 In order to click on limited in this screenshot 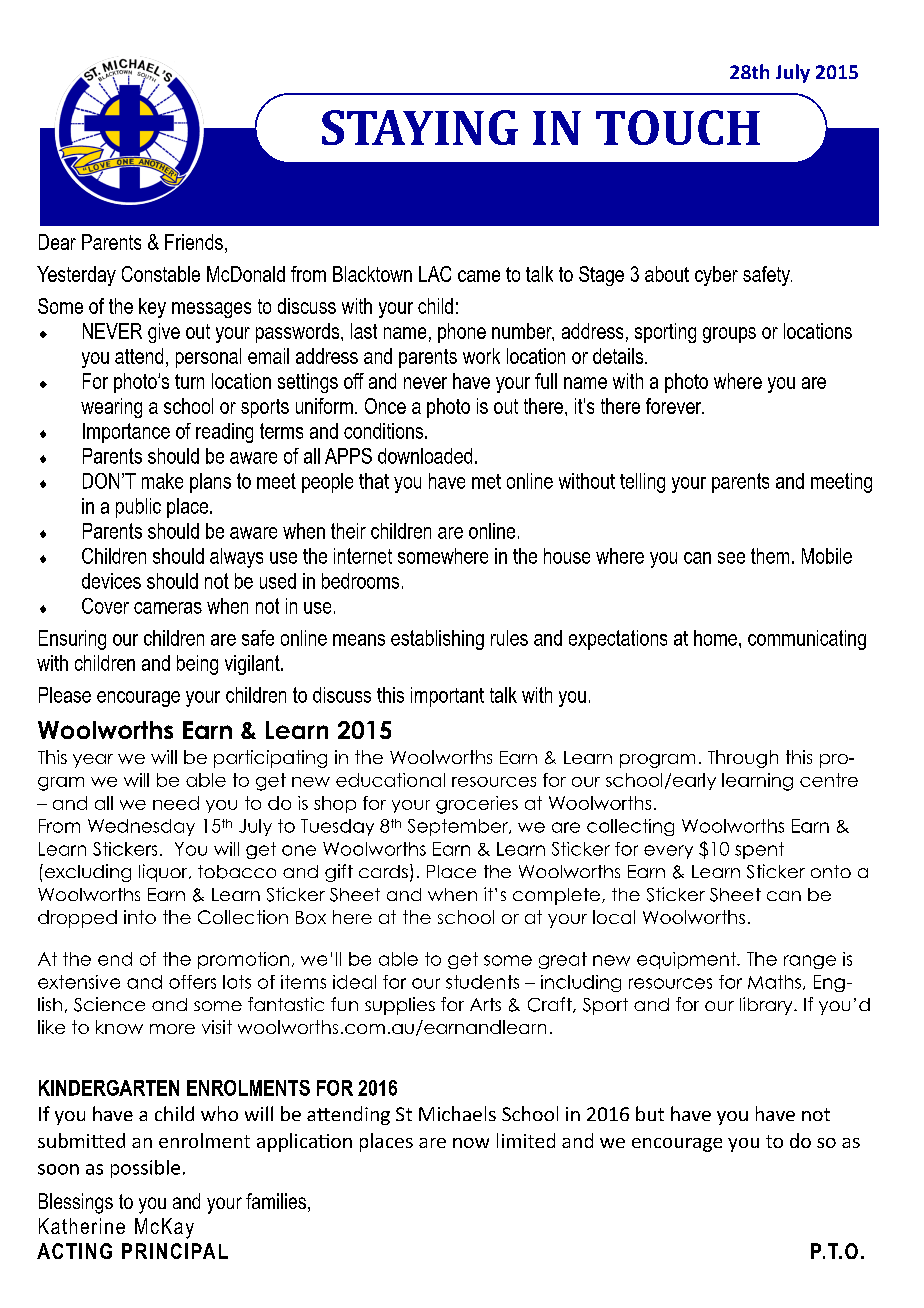, I will do `click(526, 1140)`.
